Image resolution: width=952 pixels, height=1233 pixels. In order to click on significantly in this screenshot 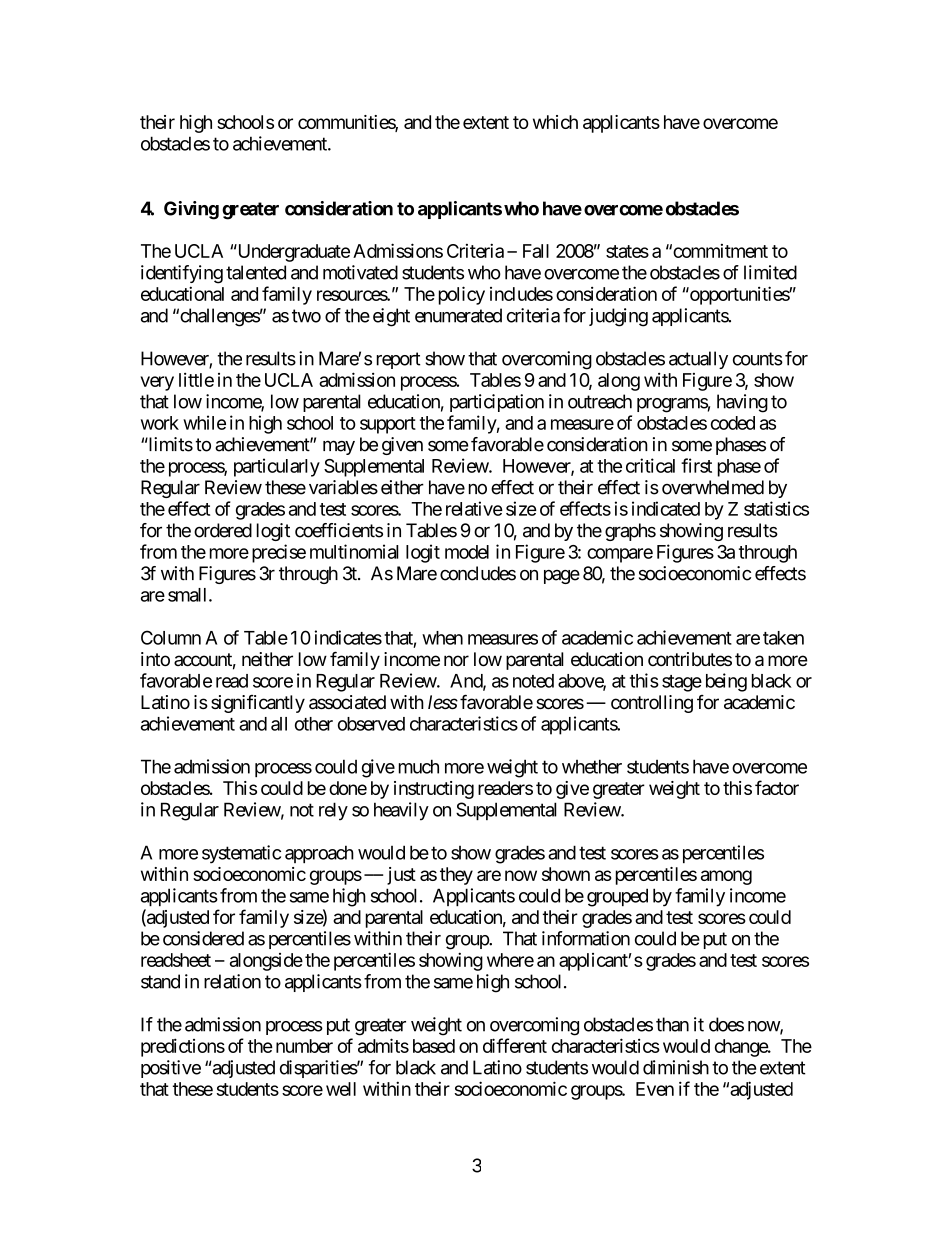, I will do `click(258, 704)`.
